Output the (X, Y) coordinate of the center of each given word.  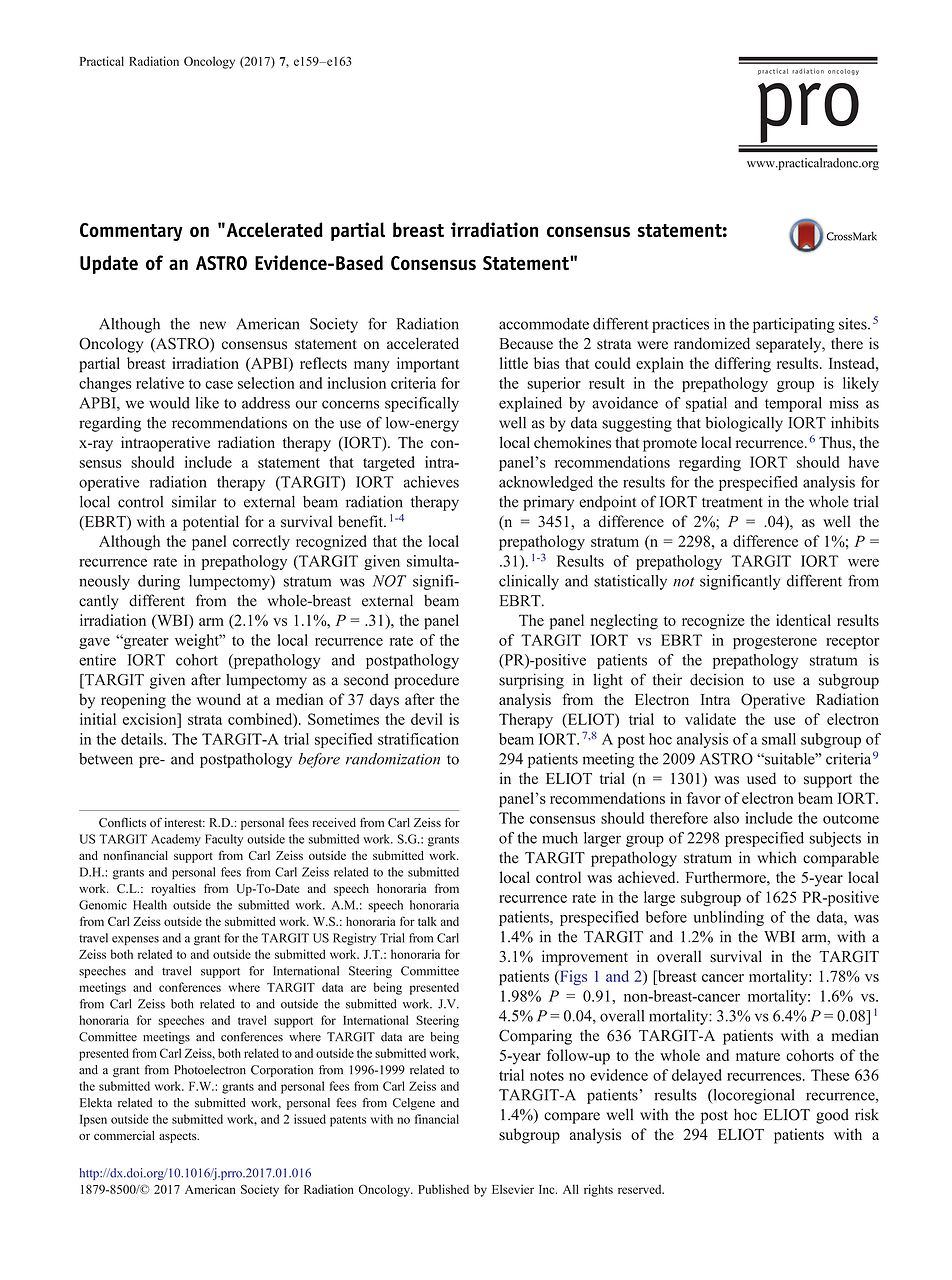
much (560, 838)
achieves (431, 482)
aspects (179, 1138)
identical (803, 620)
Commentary (131, 232)
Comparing (535, 1037)
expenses (135, 940)
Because (526, 344)
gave (94, 643)
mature (758, 1056)
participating (794, 325)
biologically (744, 424)
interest (184, 822)
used (761, 778)
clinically (529, 582)
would (169, 403)
